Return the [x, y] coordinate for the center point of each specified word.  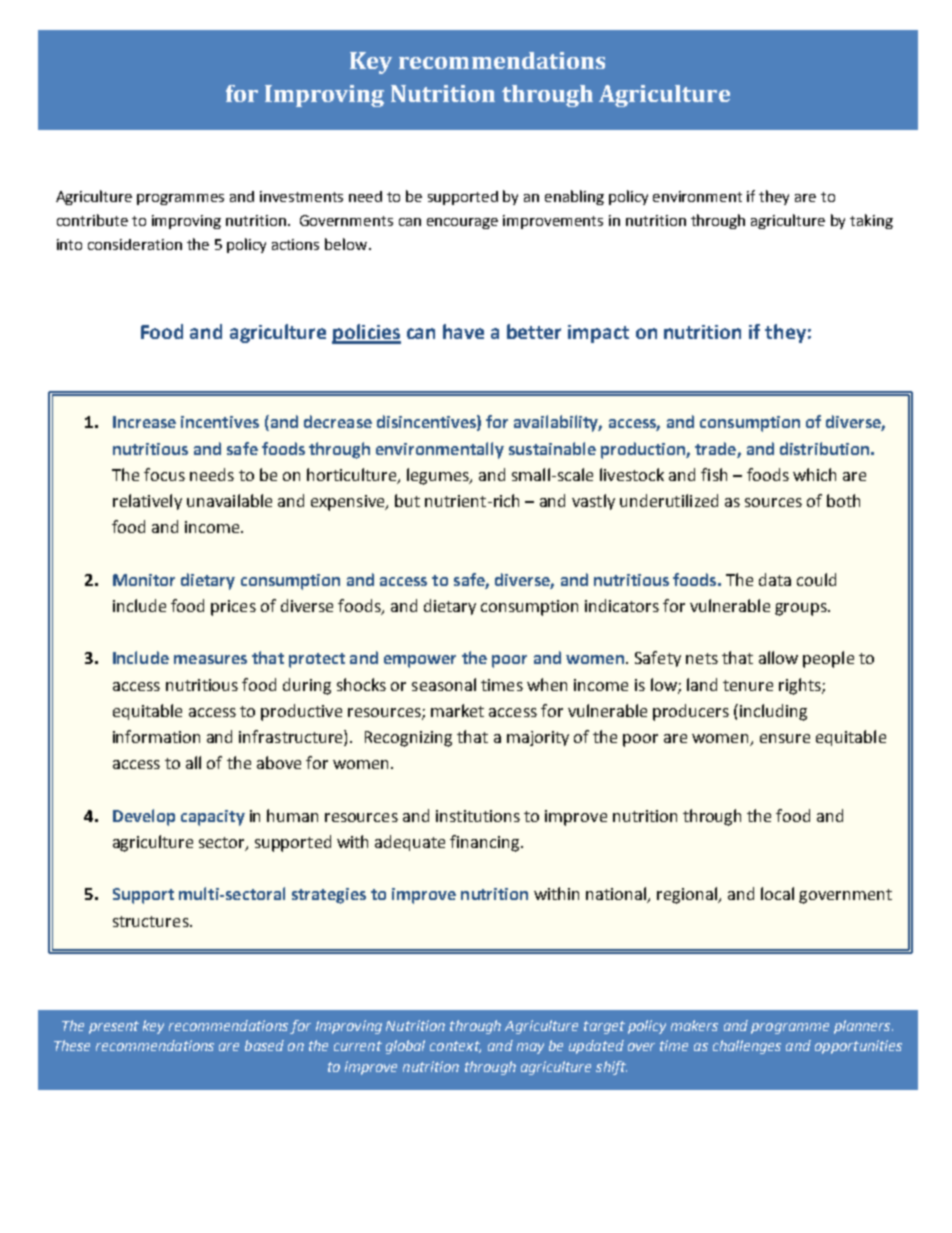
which [814, 474]
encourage [462, 223]
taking [871, 221]
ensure [785, 738]
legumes [439, 476]
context [455, 1047]
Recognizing [408, 739]
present [114, 1027]
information [156, 736]
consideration [135, 244]
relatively [147, 502]
